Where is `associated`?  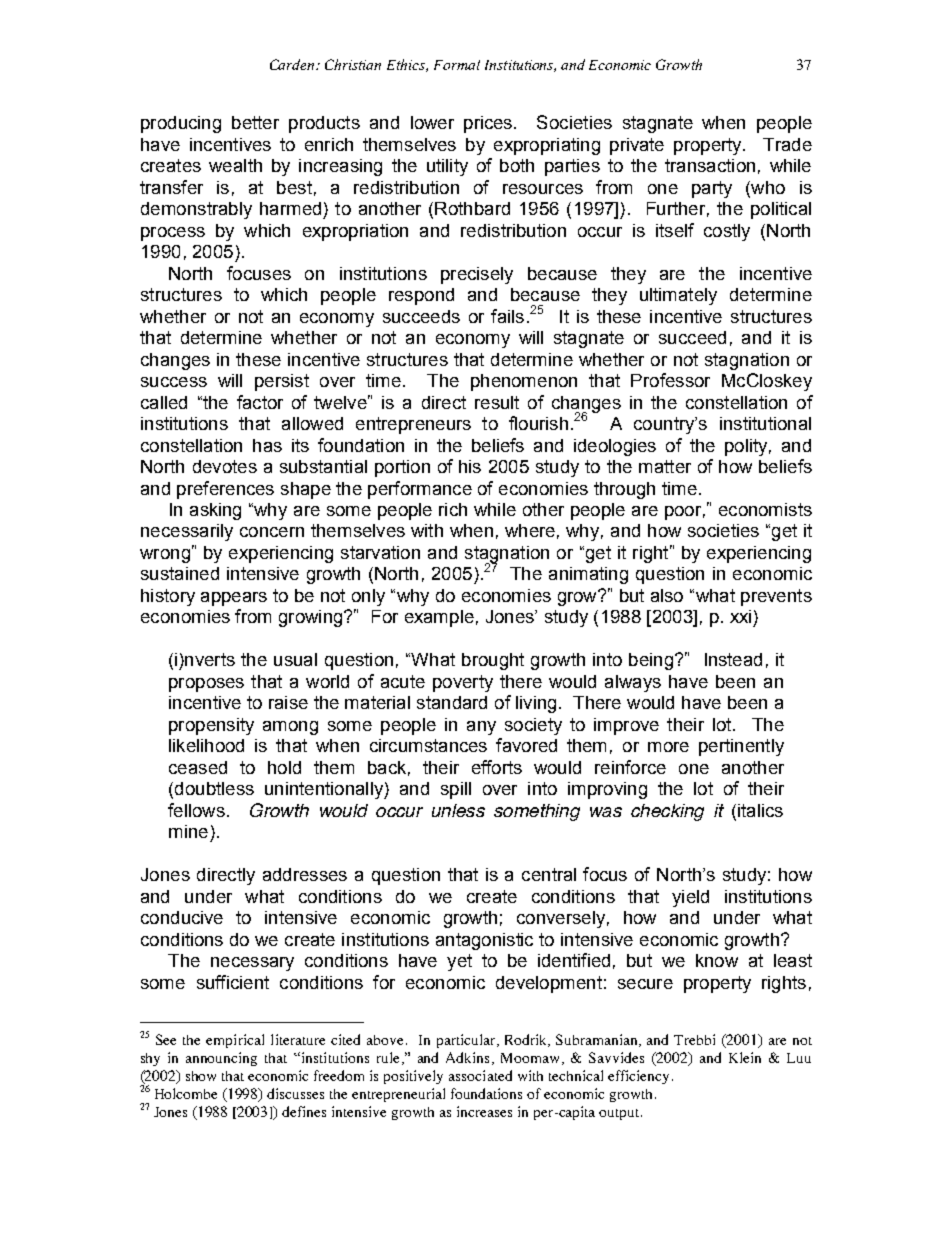
associated is located at coordinates (480, 1075).
